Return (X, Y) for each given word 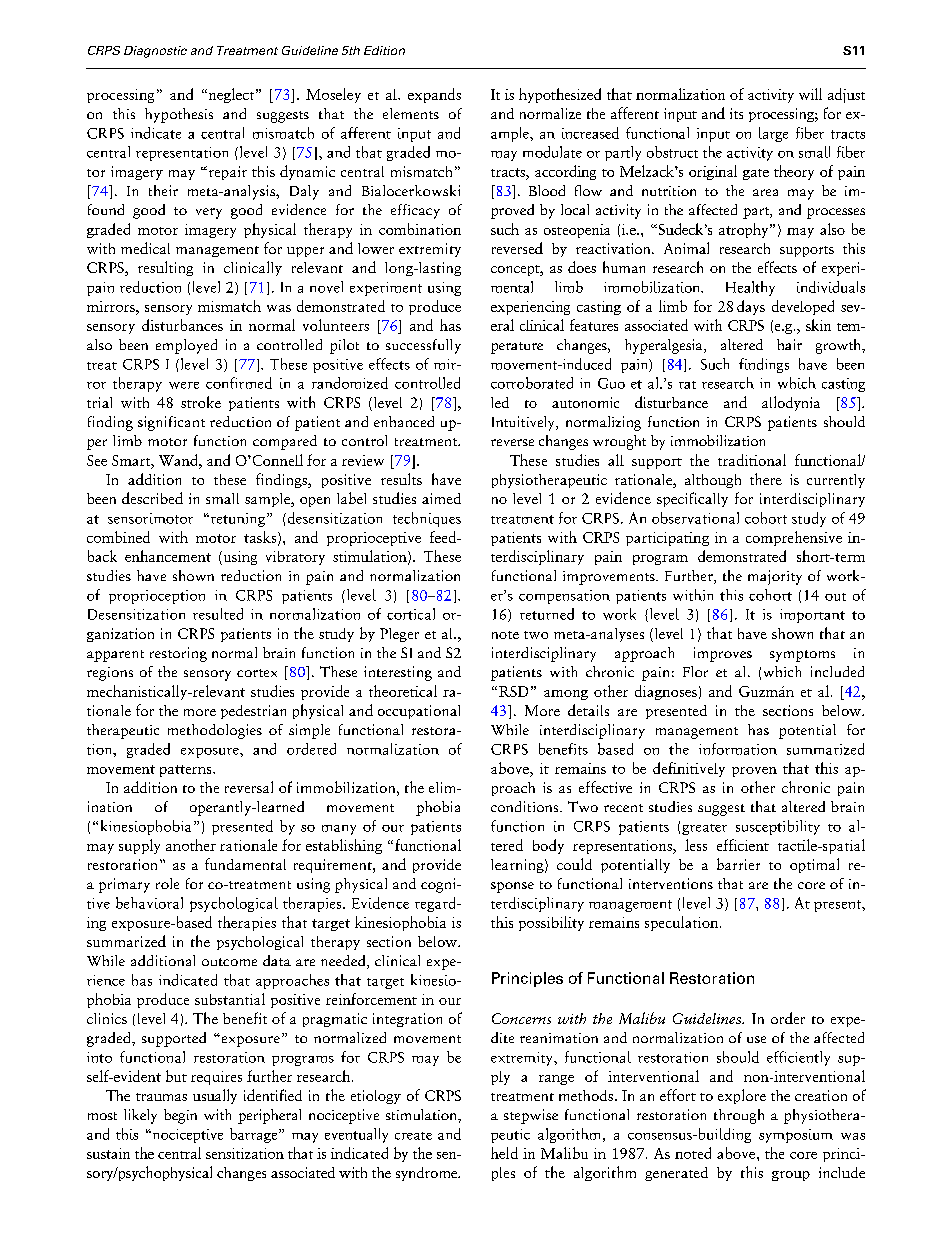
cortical (411, 614)
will (810, 94)
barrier (738, 864)
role (167, 883)
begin (180, 1116)
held (504, 1153)
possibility (551, 923)
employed (186, 346)
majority (775, 577)
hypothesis (179, 115)
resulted (218, 614)
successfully (423, 346)
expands (434, 95)
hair (789, 344)
